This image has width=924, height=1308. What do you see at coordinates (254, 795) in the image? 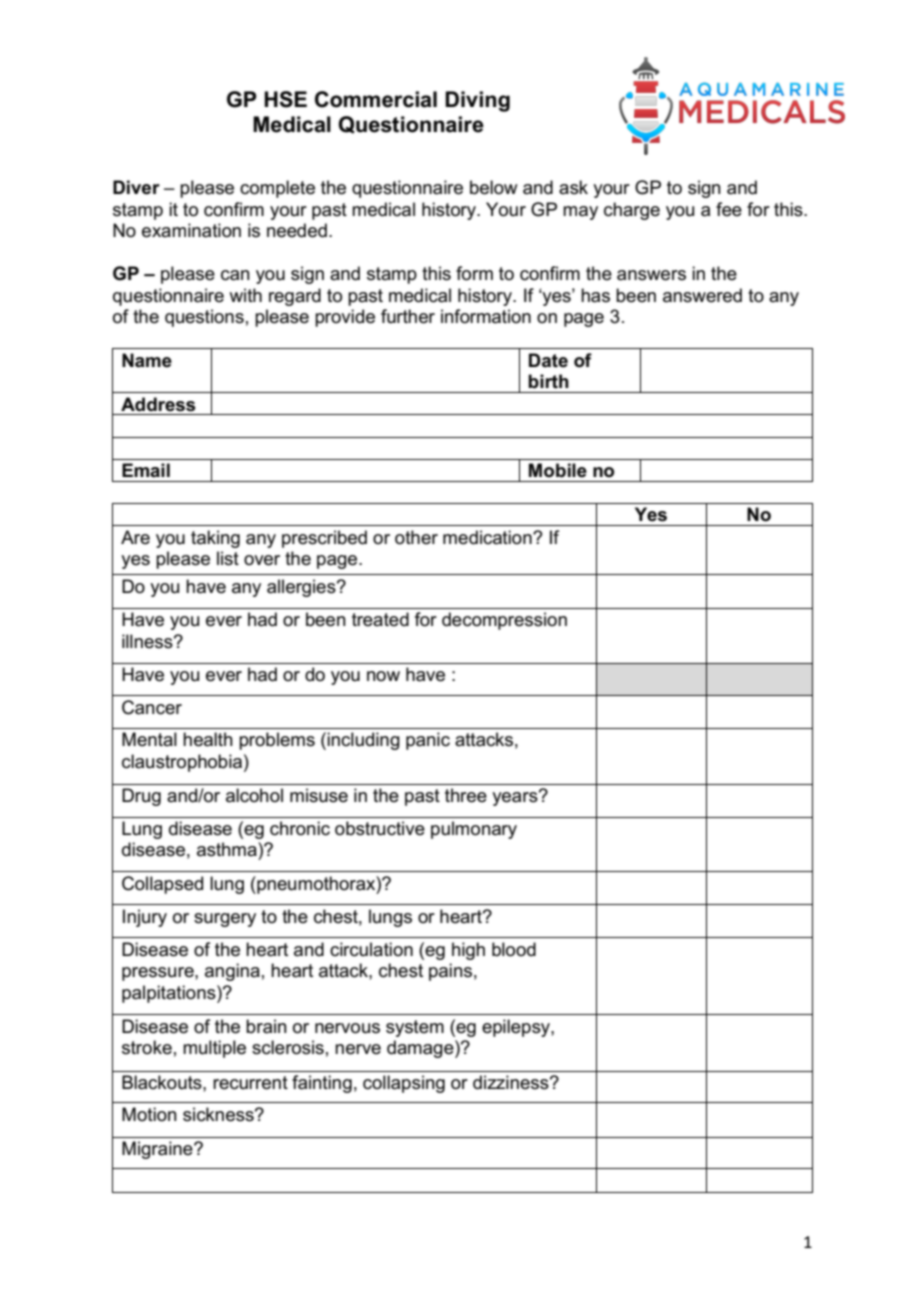
I see `alcohol` at bounding box center [254, 795].
